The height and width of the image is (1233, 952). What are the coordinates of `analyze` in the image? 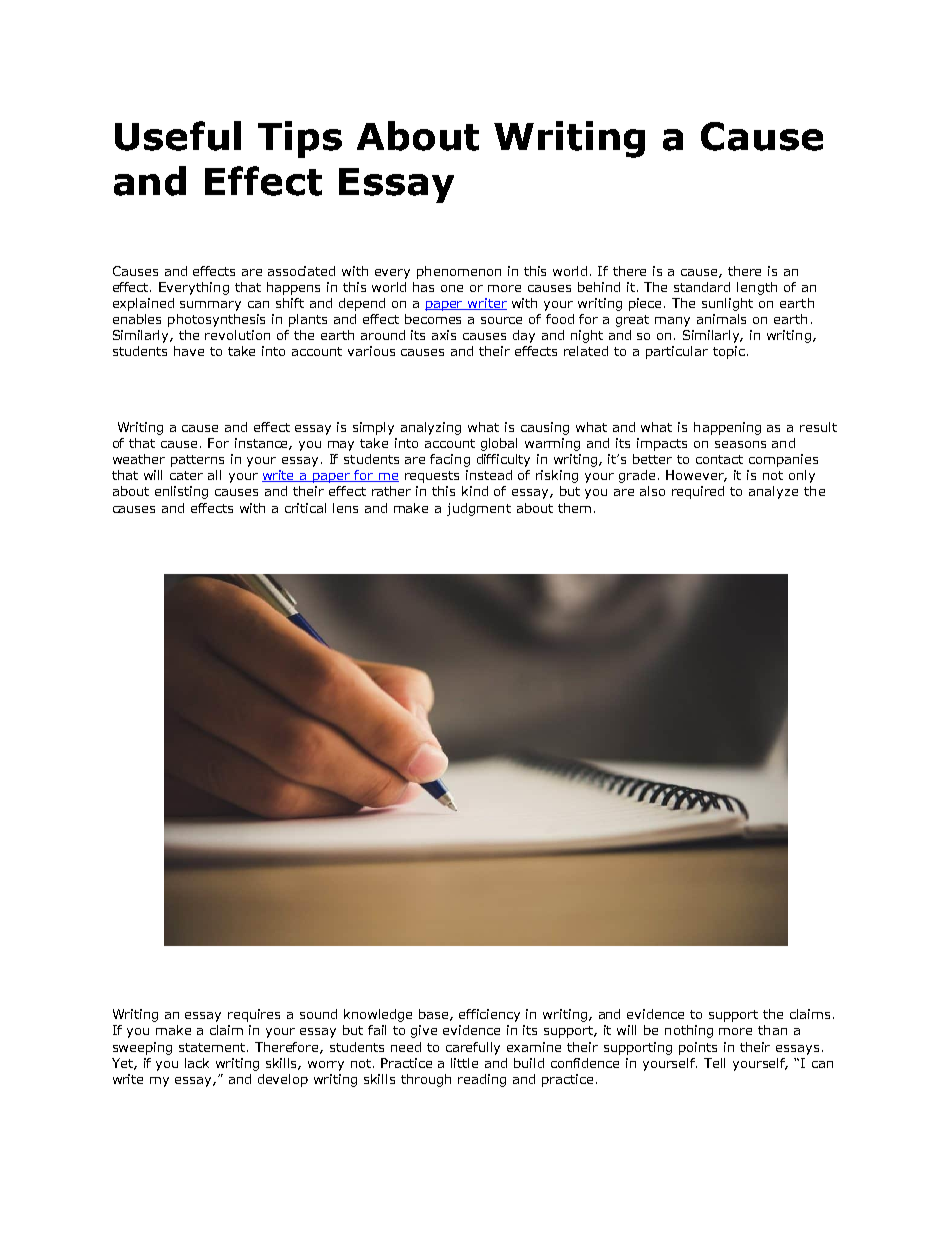 It's located at (773, 492).
